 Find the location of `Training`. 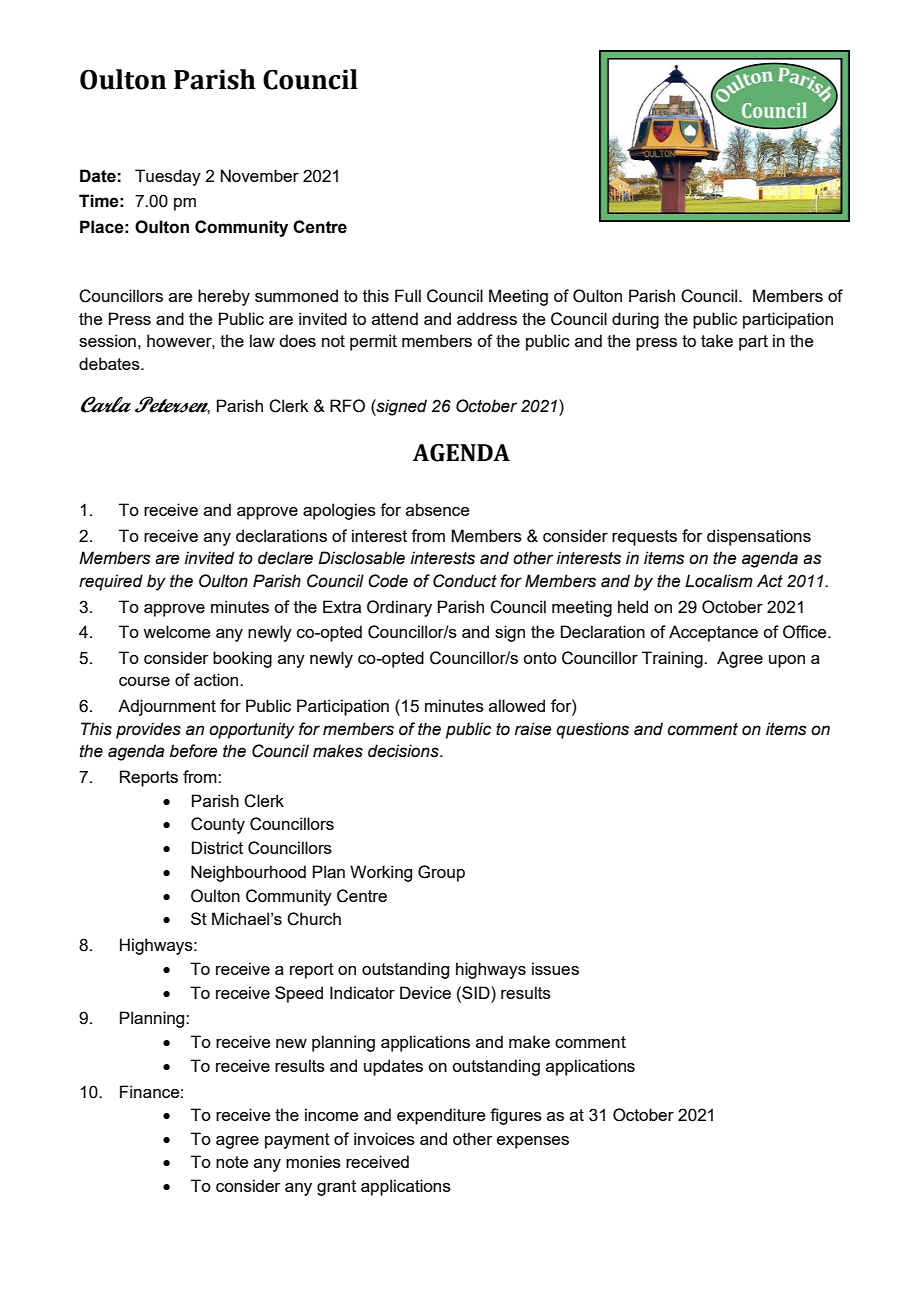

Training is located at coordinates (673, 659).
